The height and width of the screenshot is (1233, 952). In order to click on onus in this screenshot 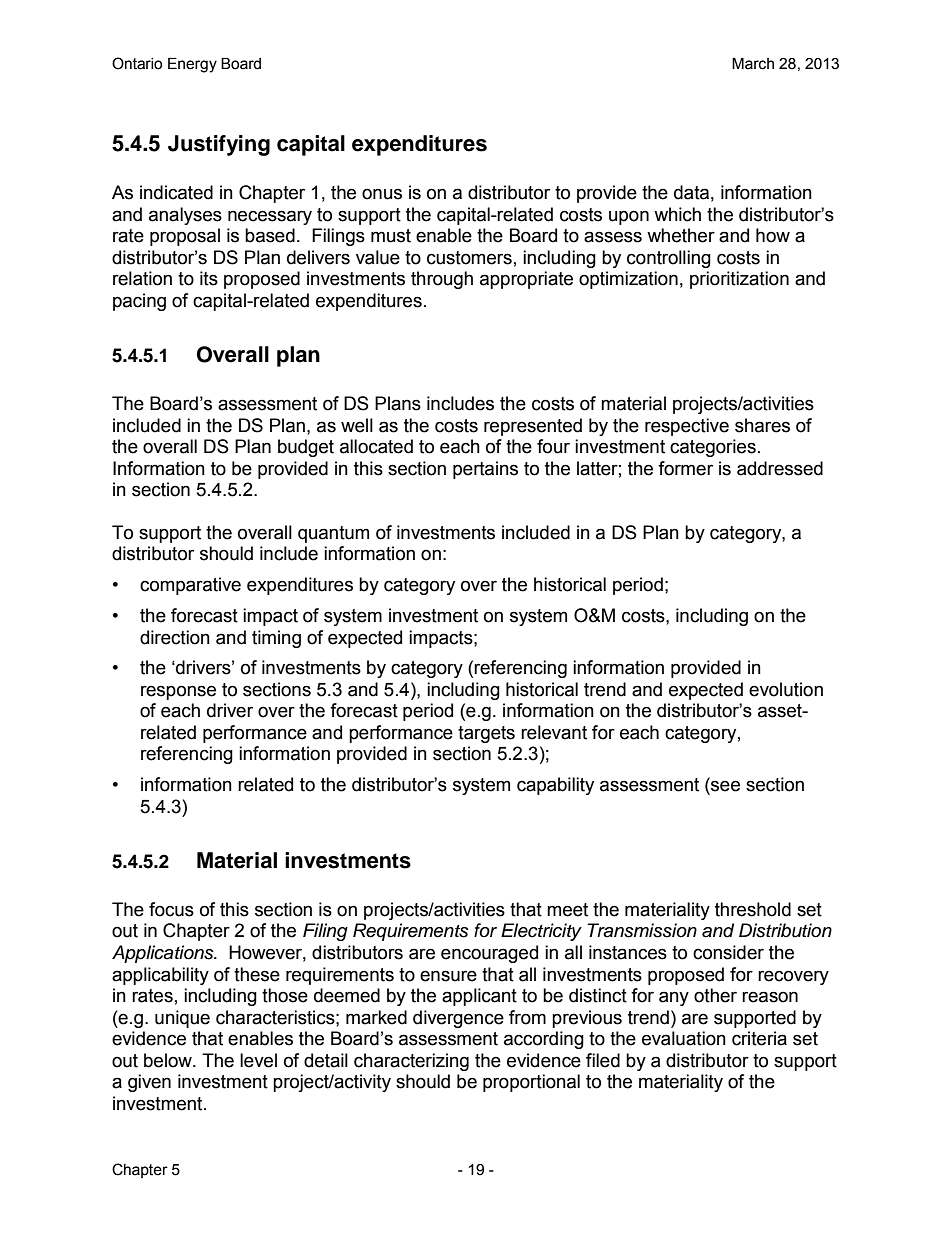, I will do `click(382, 194)`.
